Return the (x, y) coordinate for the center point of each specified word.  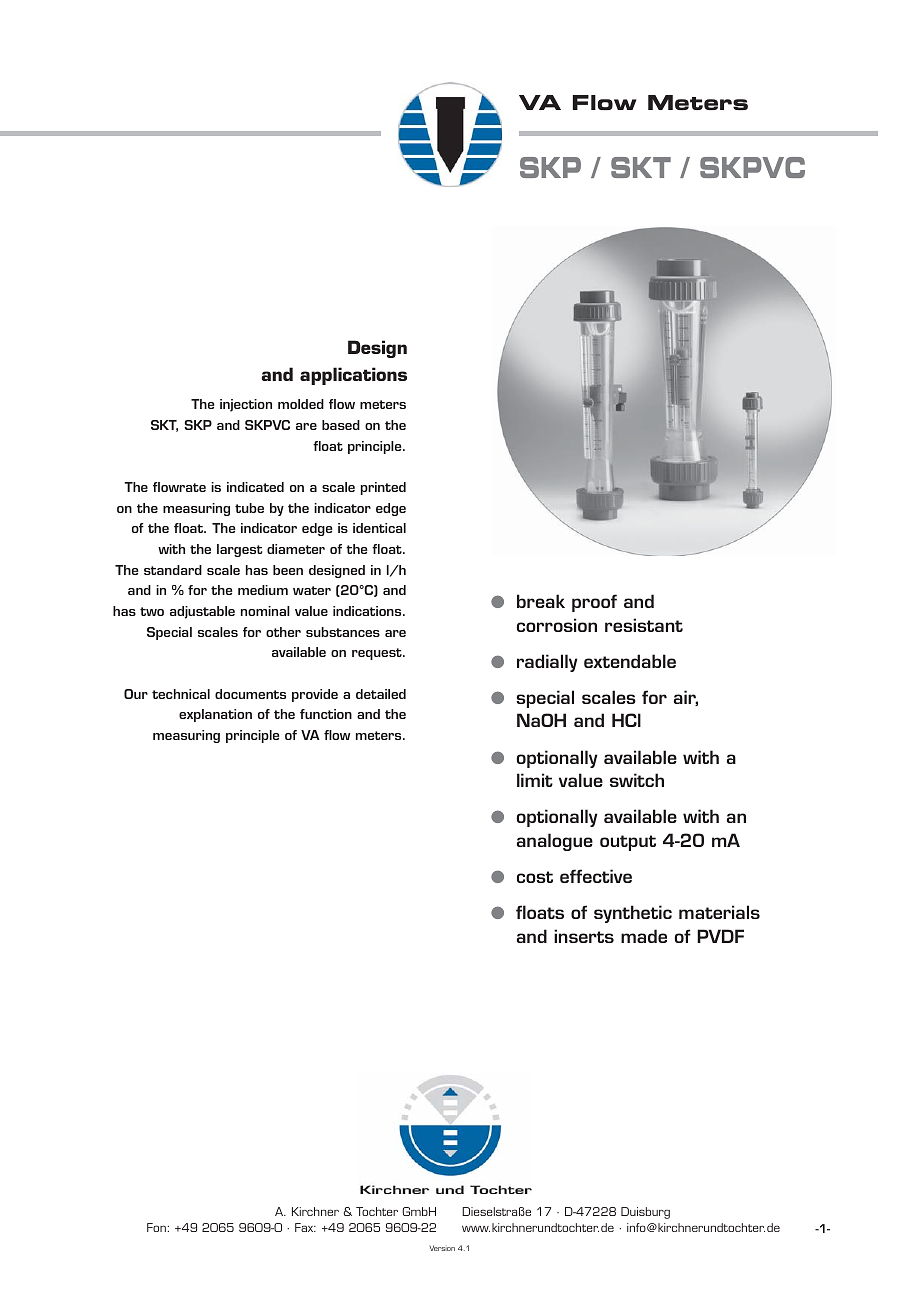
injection (246, 405)
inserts (584, 936)
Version (442, 1248)
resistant (644, 625)
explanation (215, 715)
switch (637, 780)
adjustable (202, 612)
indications (368, 611)
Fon (156, 1227)
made (644, 936)
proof (594, 603)
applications (353, 376)
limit (535, 780)
